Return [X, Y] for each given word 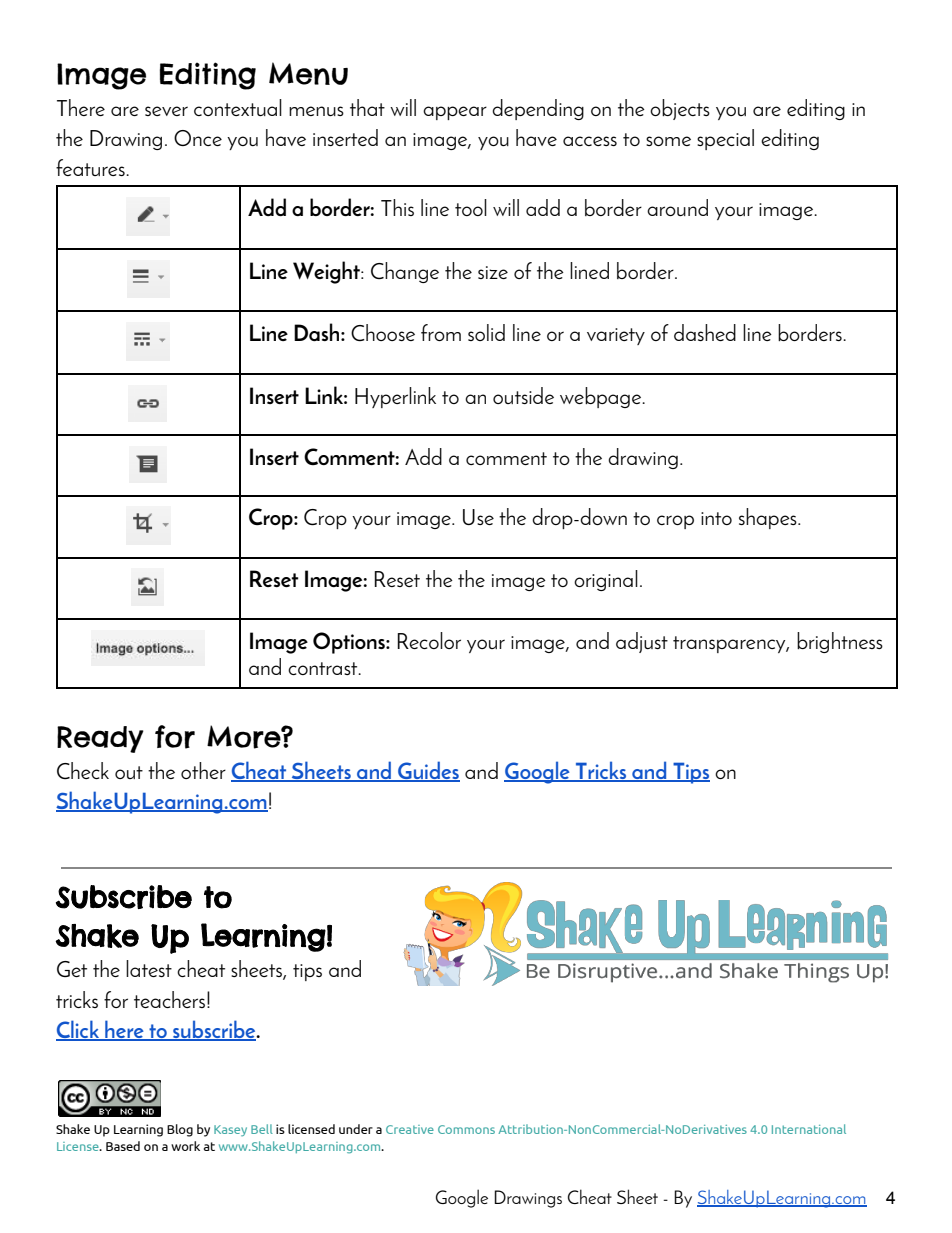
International [809, 1129]
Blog [180, 1130]
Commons [466, 1129]
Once [198, 138]
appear [455, 113]
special [725, 139]
